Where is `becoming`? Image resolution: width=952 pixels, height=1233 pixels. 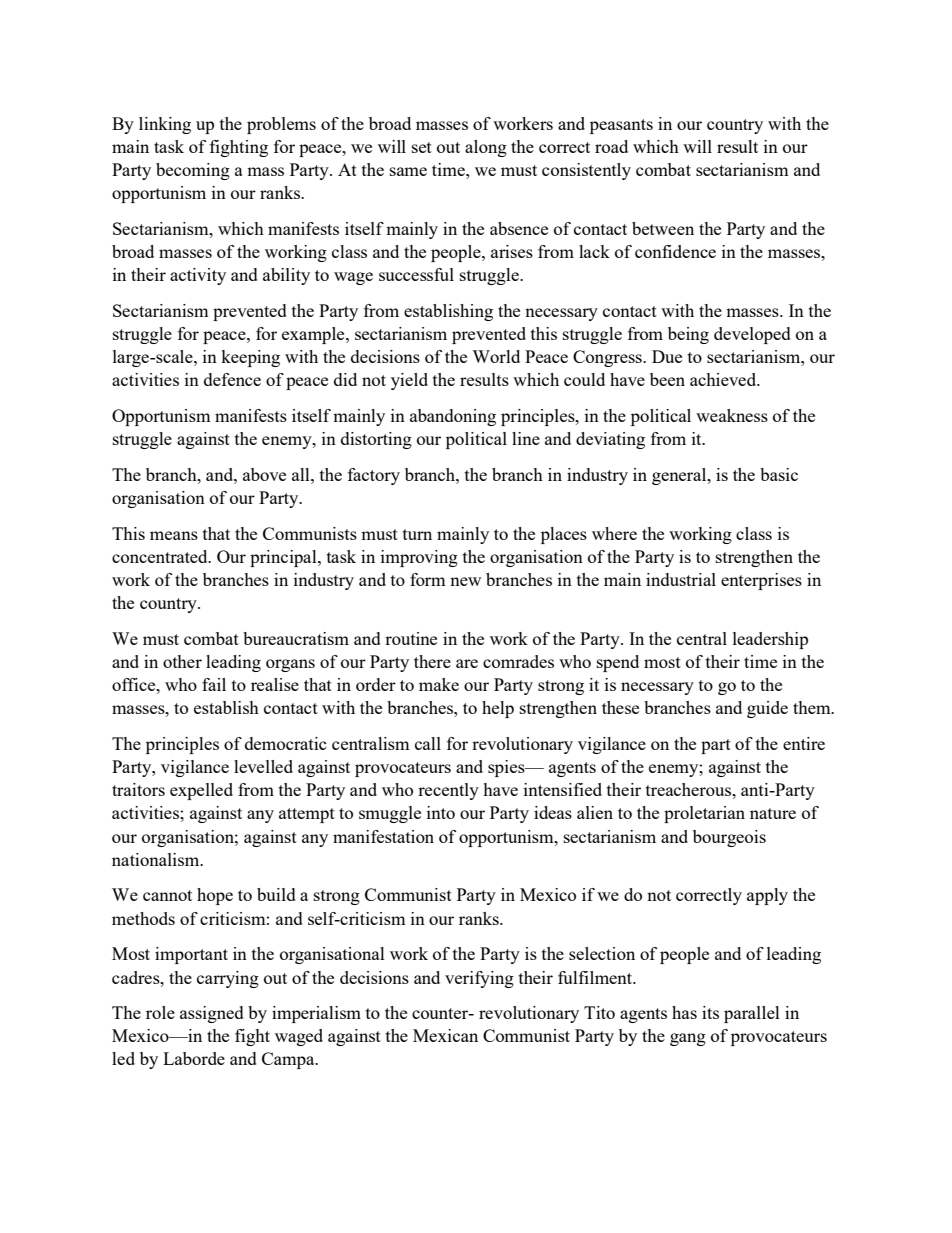
becoming is located at coordinates (193, 171).
